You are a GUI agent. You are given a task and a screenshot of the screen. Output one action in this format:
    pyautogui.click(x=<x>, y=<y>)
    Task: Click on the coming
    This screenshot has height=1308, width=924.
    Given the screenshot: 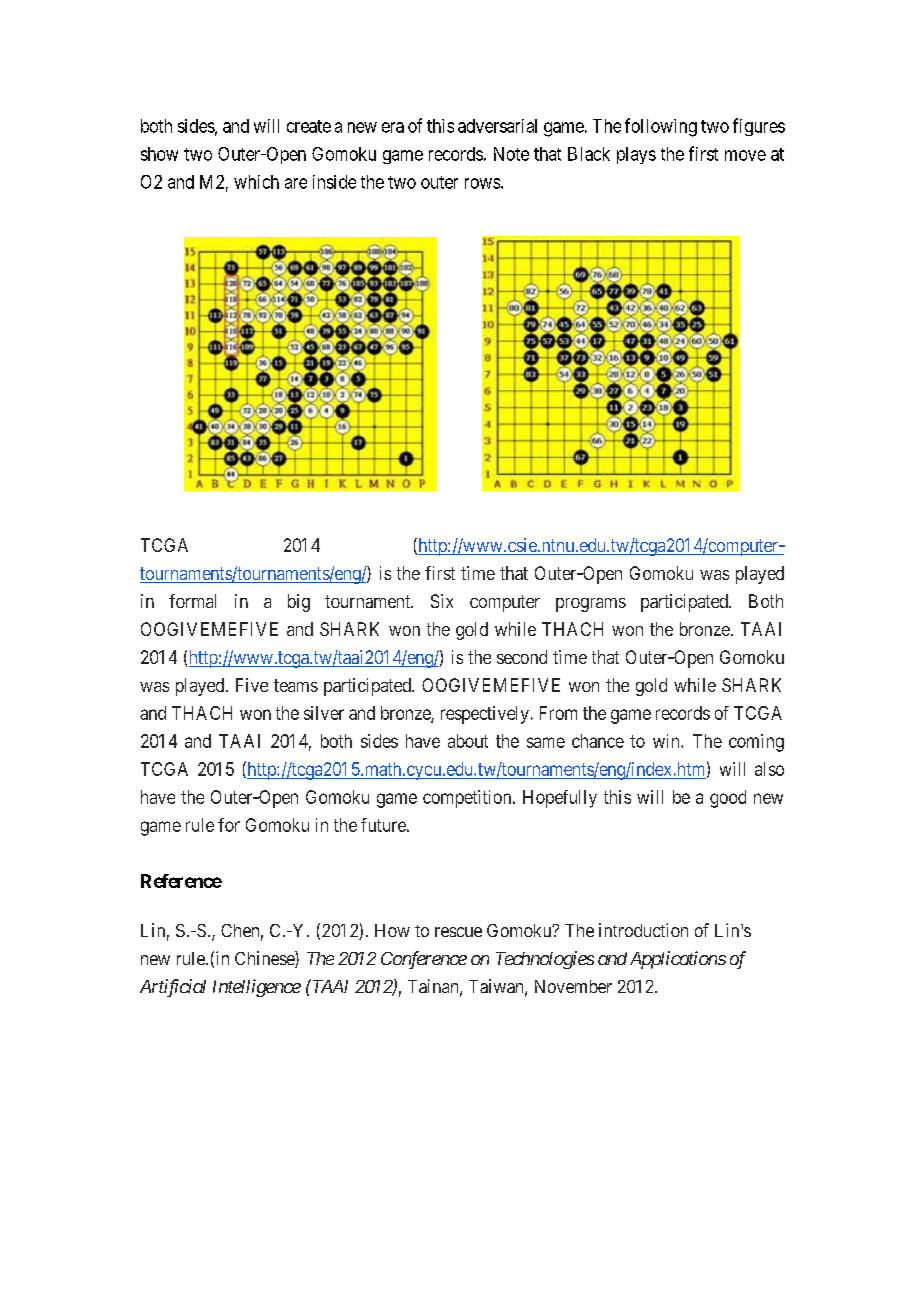 What is the action you would take?
    pyautogui.click(x=756, y=743)
